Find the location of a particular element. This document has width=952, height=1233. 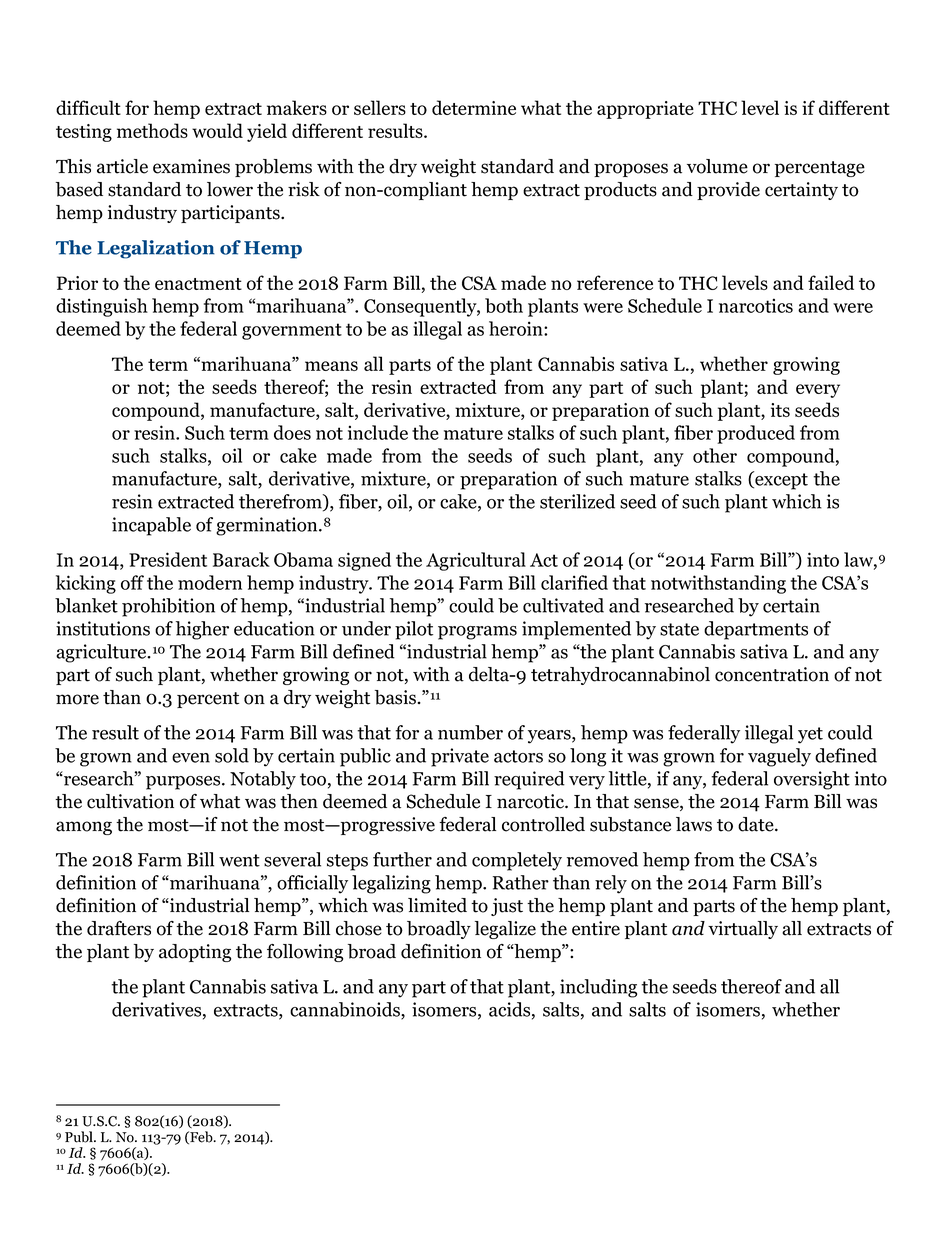

volume is located at coordinates (717, 166).
